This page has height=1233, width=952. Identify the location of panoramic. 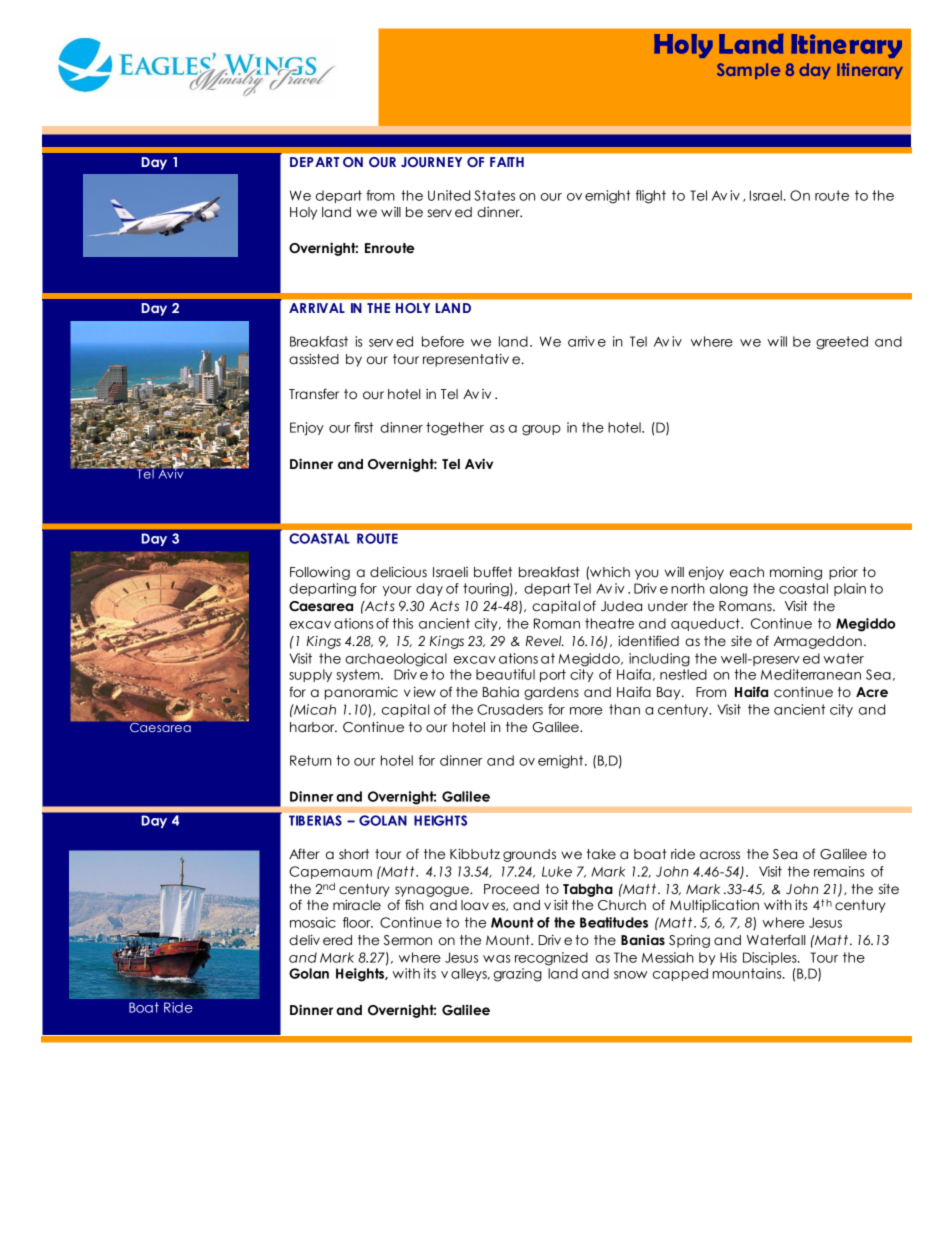
(361, 693).
